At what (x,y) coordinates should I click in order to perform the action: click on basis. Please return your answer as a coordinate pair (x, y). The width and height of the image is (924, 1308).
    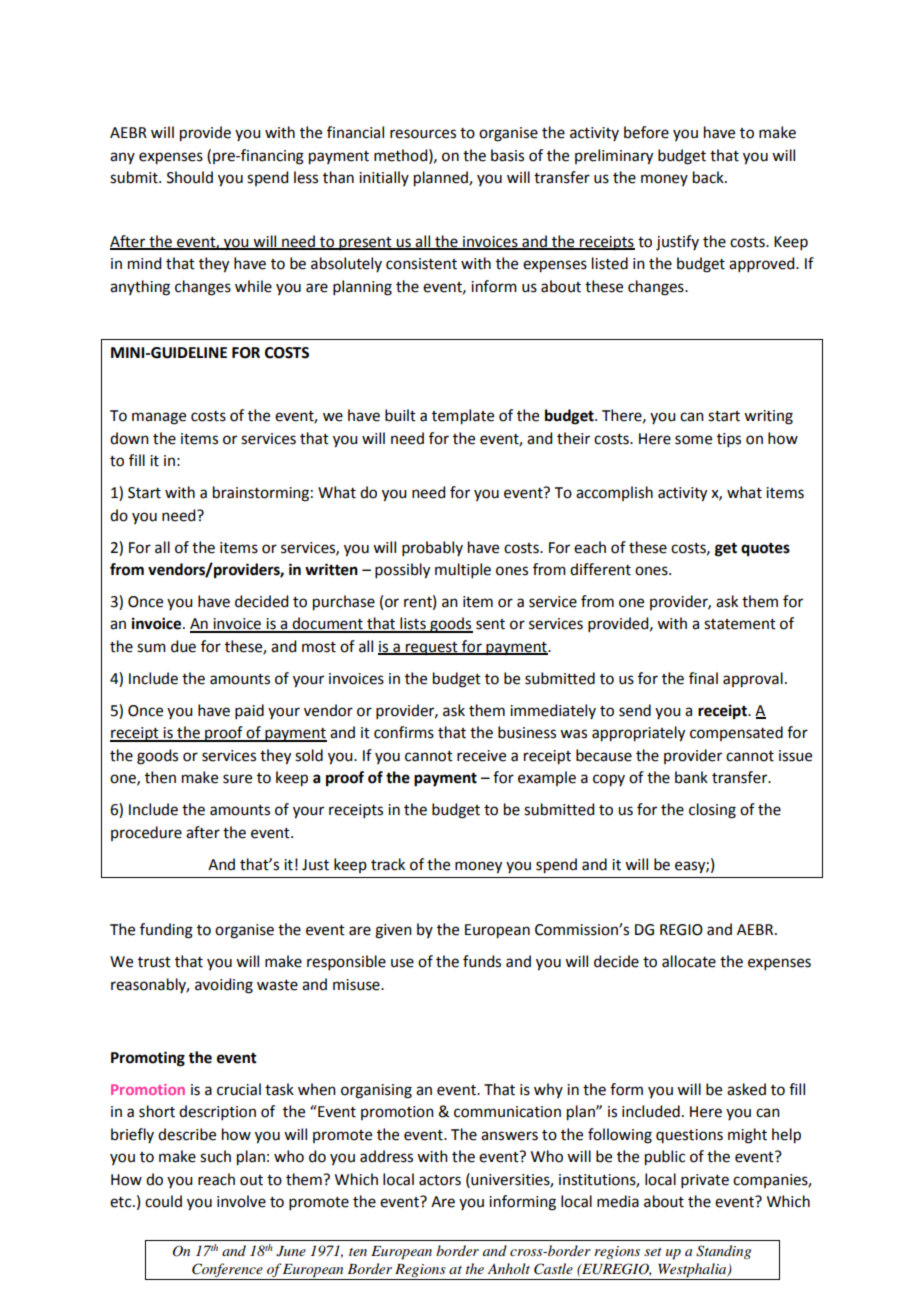
    Looking at the image, I should click on (507, 155).
